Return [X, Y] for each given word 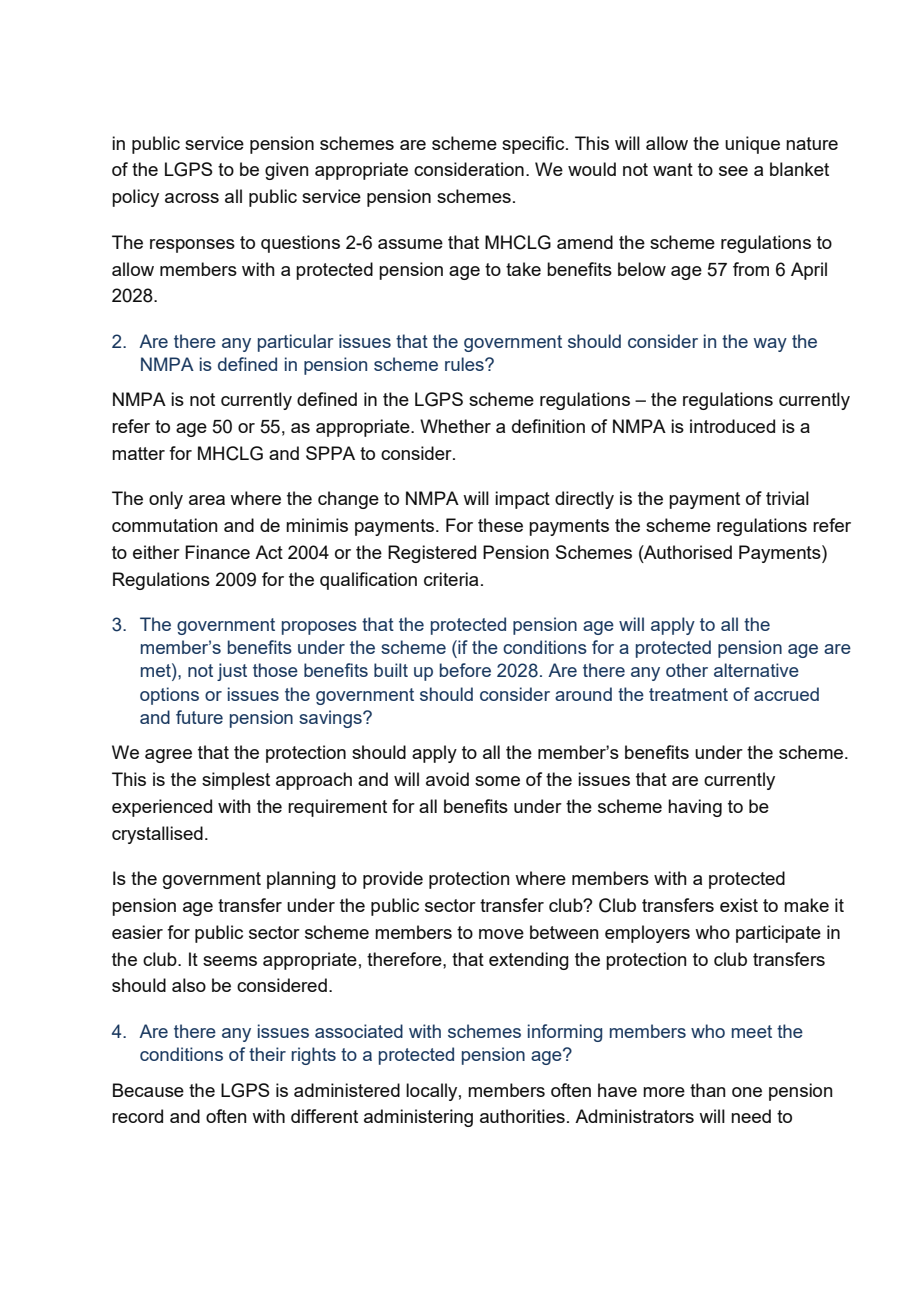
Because [148, 1090]
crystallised [157, 835]
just [232, 672]
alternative [756, 670]
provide [393, 880]
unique [752, 145]
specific [534, 145]
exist [739, 905]
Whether [455, 426]
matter [138, 453]
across [192, 198]
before [465, 670]
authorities [522, 1116]
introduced [732, 426]
